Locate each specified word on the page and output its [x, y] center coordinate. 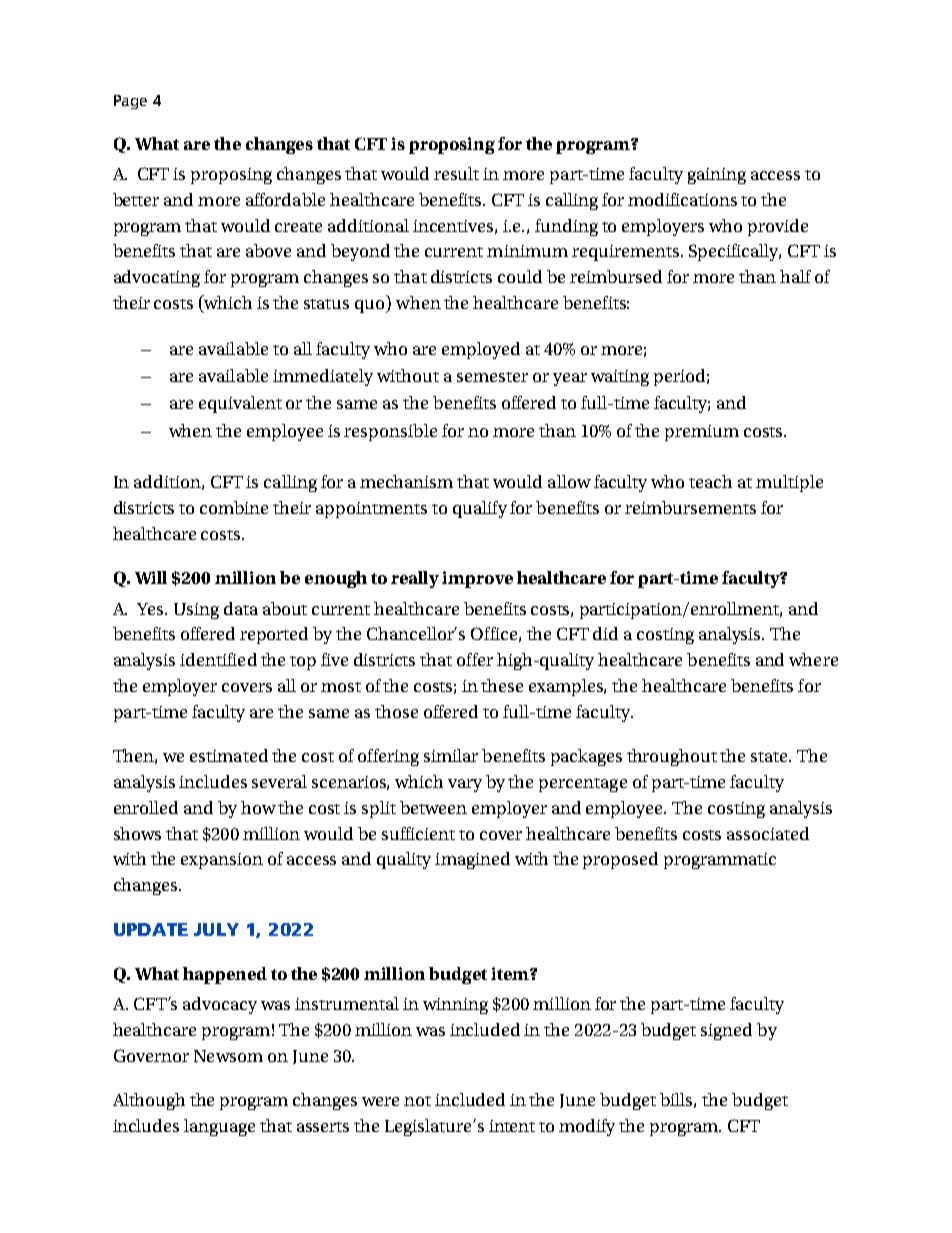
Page [130, 102]
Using [196, 611]
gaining [717, 176]
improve [477, 579]
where [813, 659]
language [219, 1127]
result [456, 173]
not [417, 1101]
